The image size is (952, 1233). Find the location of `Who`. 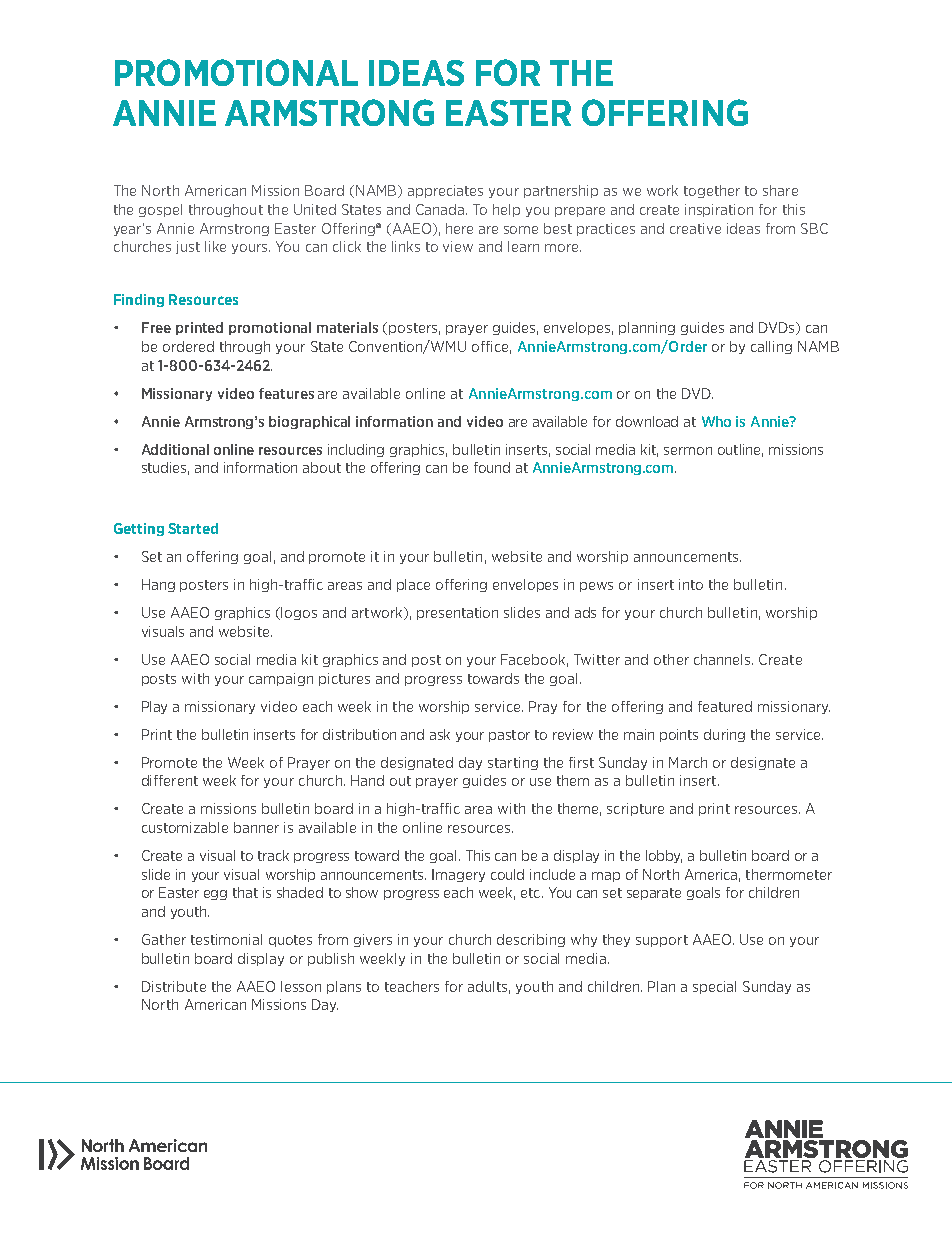

Who is located at coordinates (716, 421).
